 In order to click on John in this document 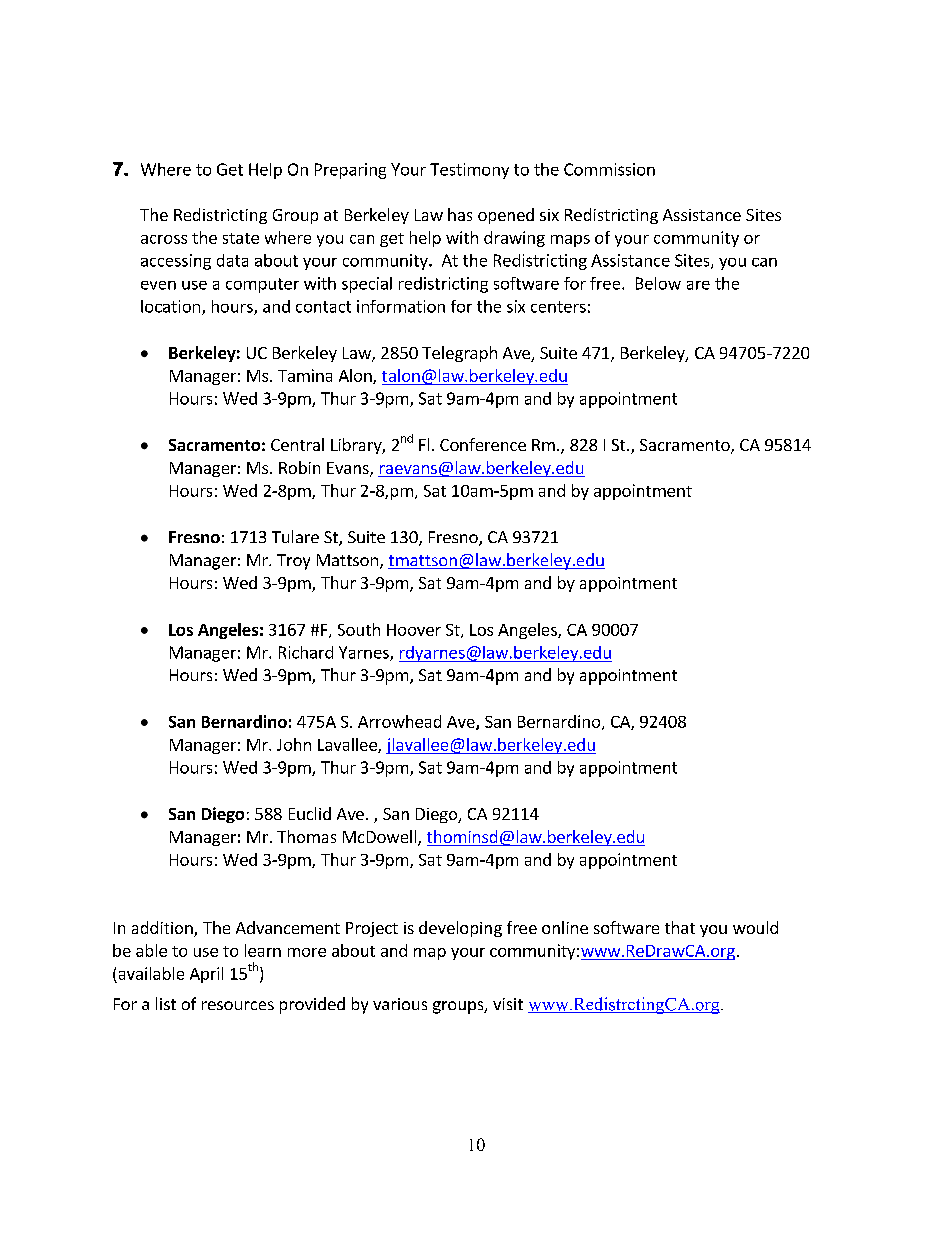, I will do `click(294, 744)`.
